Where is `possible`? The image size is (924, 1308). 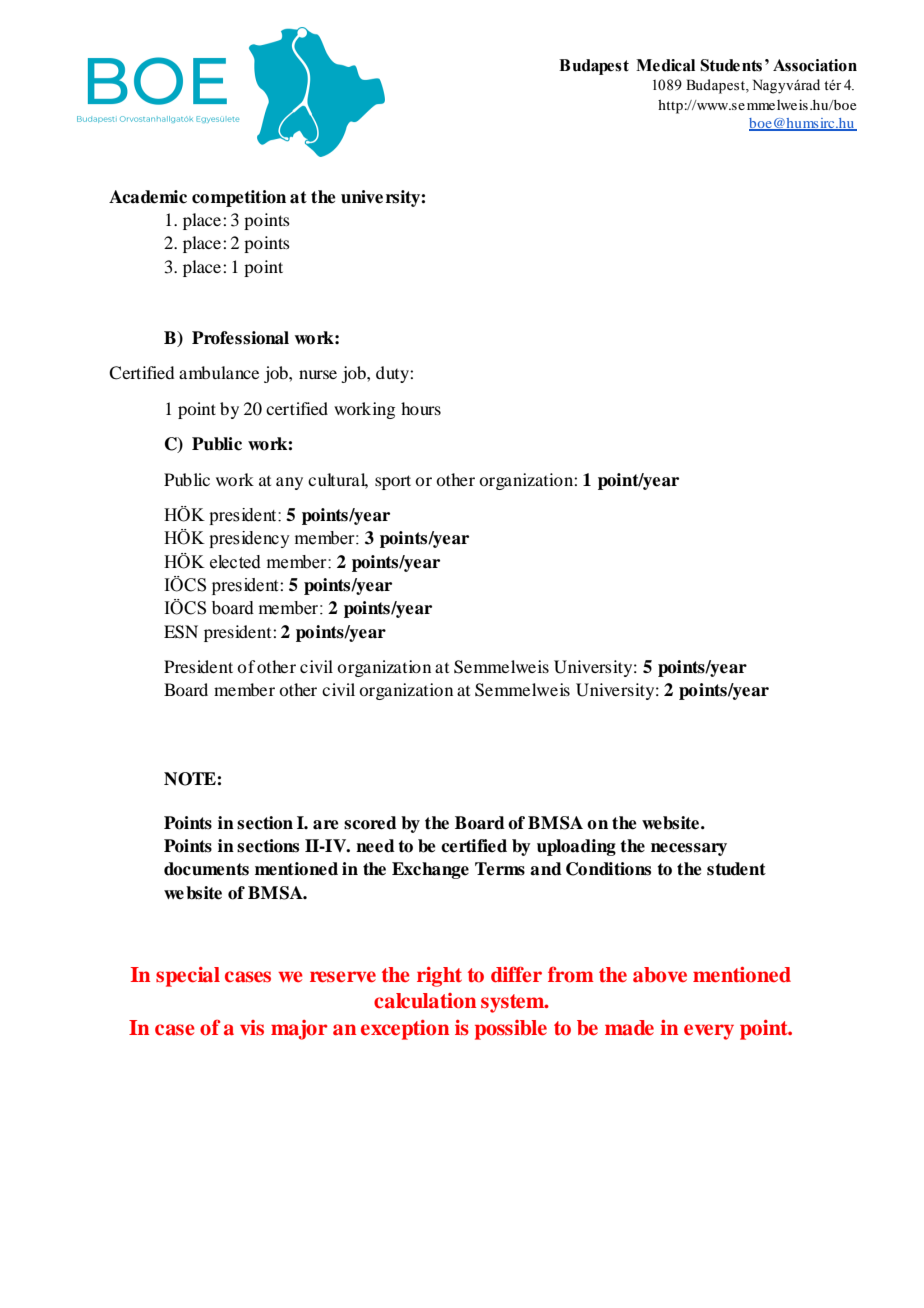
possible is located at coordinates (511, 1030).
